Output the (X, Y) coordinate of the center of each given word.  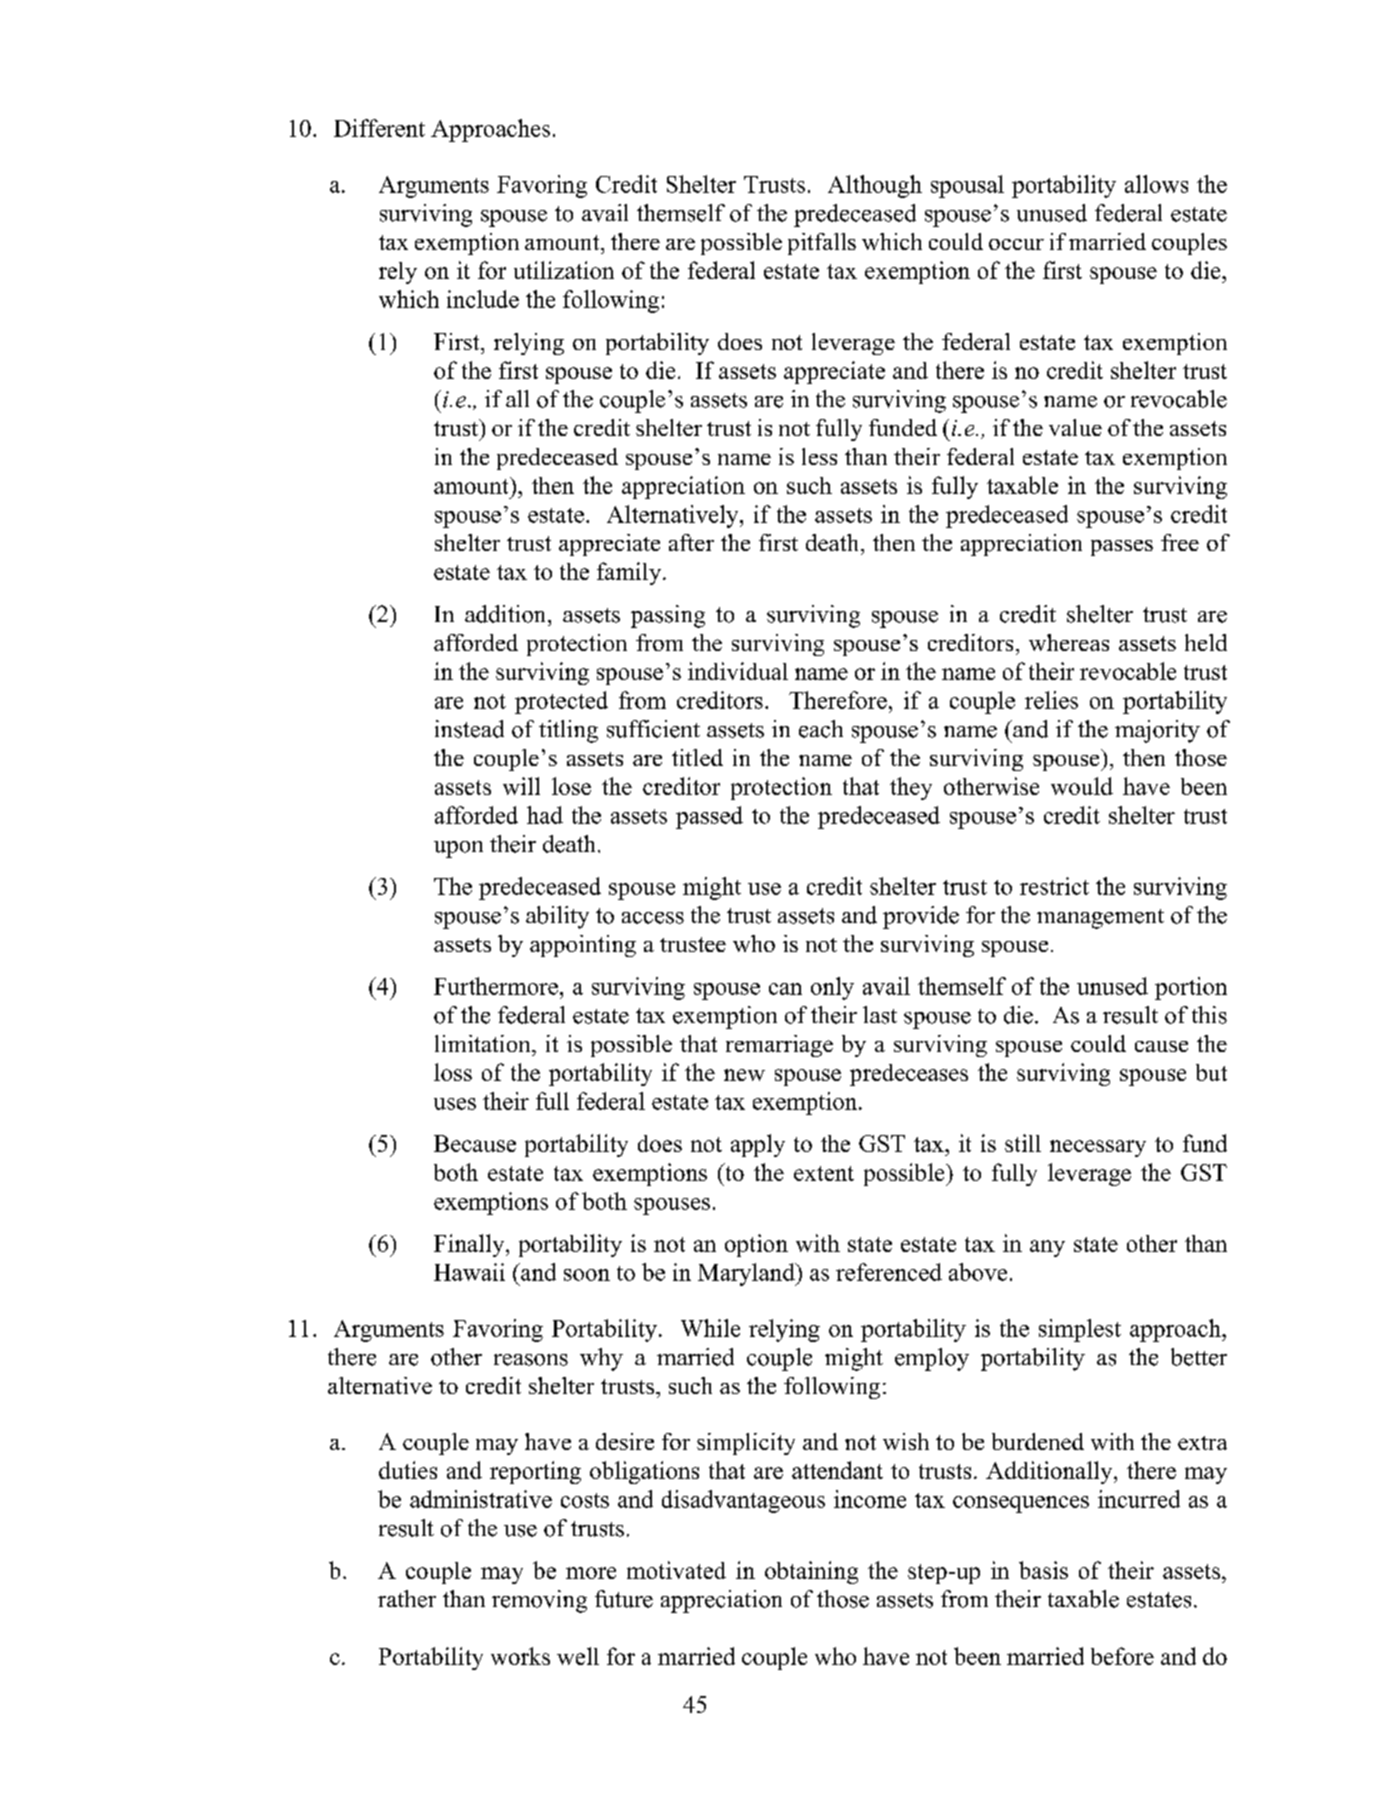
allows (1156, 184)
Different (379, 128)
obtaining (811, 1572)
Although (875, 186)
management (1100, 919)
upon (458, 849)
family (629, 573)
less (819, 456)
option (756, 1245)
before (1122, 1656)
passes (1122, 548)
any (1047, 1248)
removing (539, 1601)
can (785, 989)
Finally (470, 1245)
